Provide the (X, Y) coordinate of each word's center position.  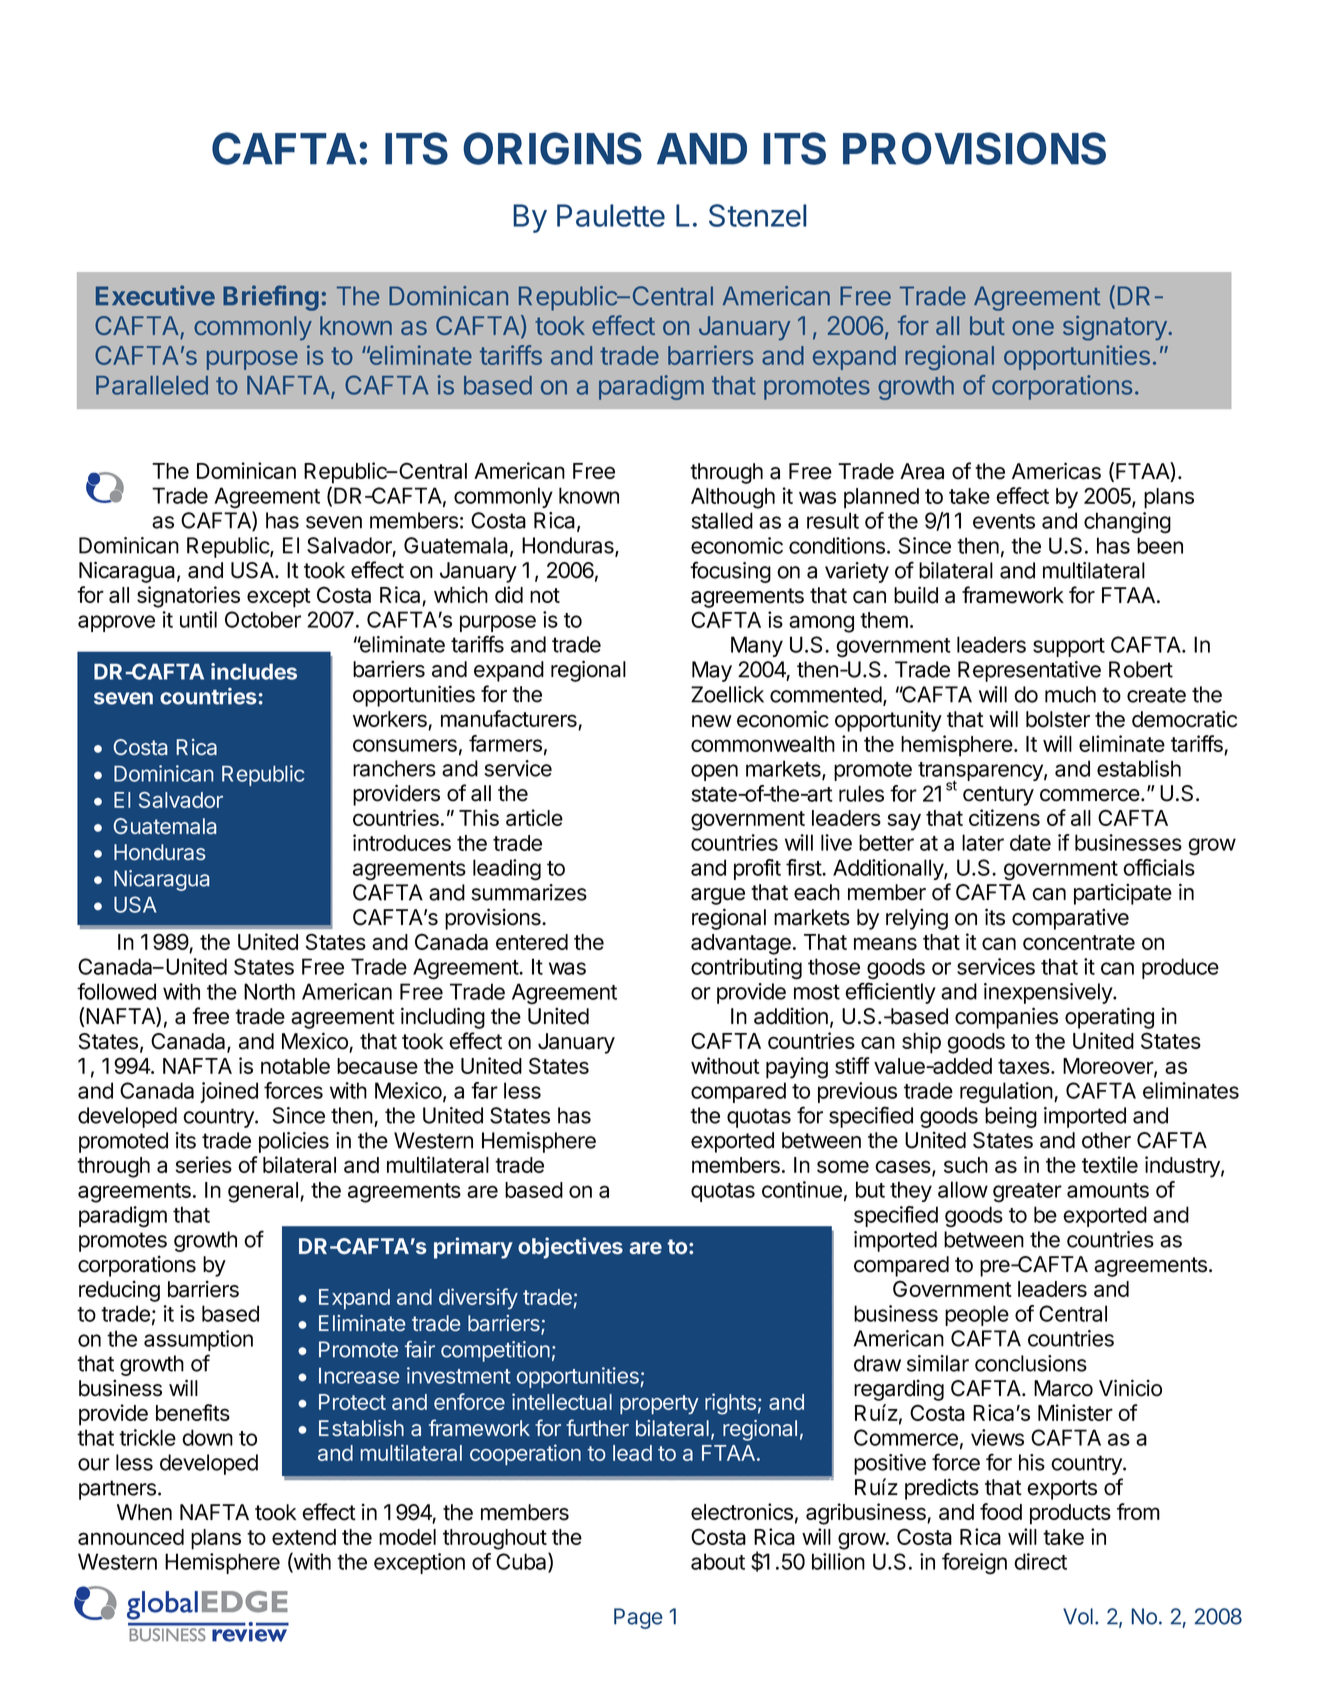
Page (638, 1618)
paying (797, 1068)
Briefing (271, 298)
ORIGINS (552, 148)
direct (1040, 1561)
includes (254, 671)
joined (229, 1092)
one (1033, 328)
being (1011, 1117)
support (1069, 647)
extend (304, 1537)
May (712, 671)
